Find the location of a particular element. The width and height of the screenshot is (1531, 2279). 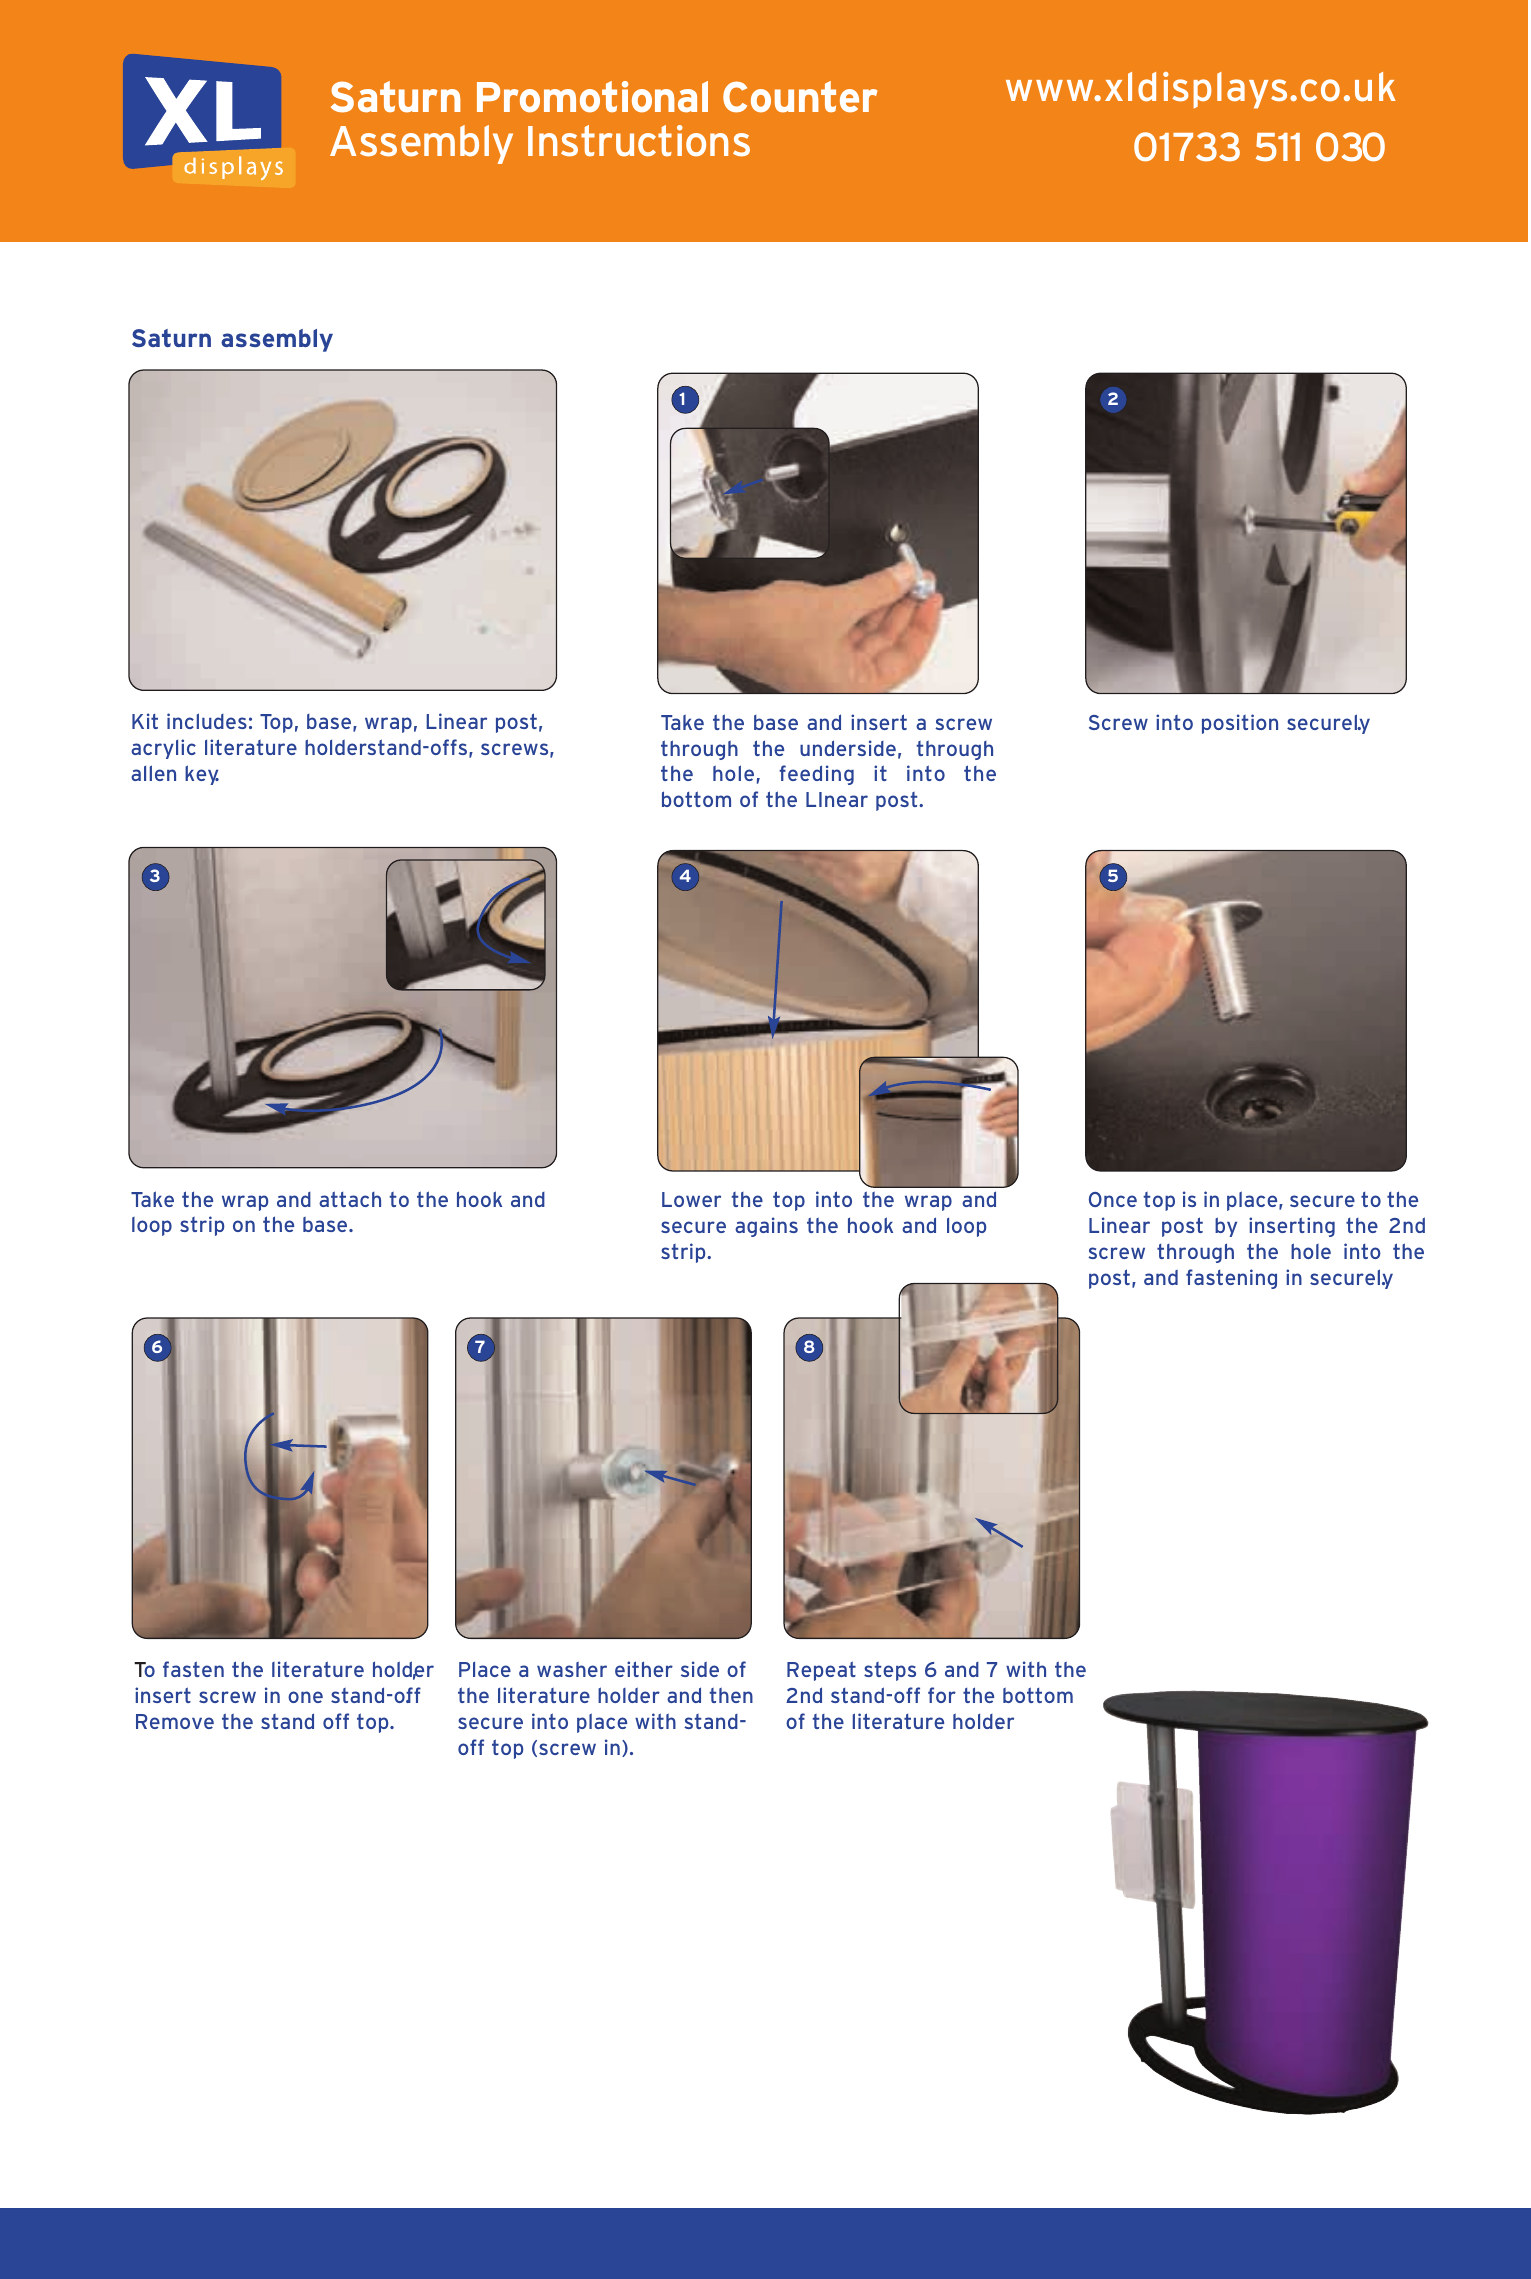

Once is located at coordinates (1113, 1199).
